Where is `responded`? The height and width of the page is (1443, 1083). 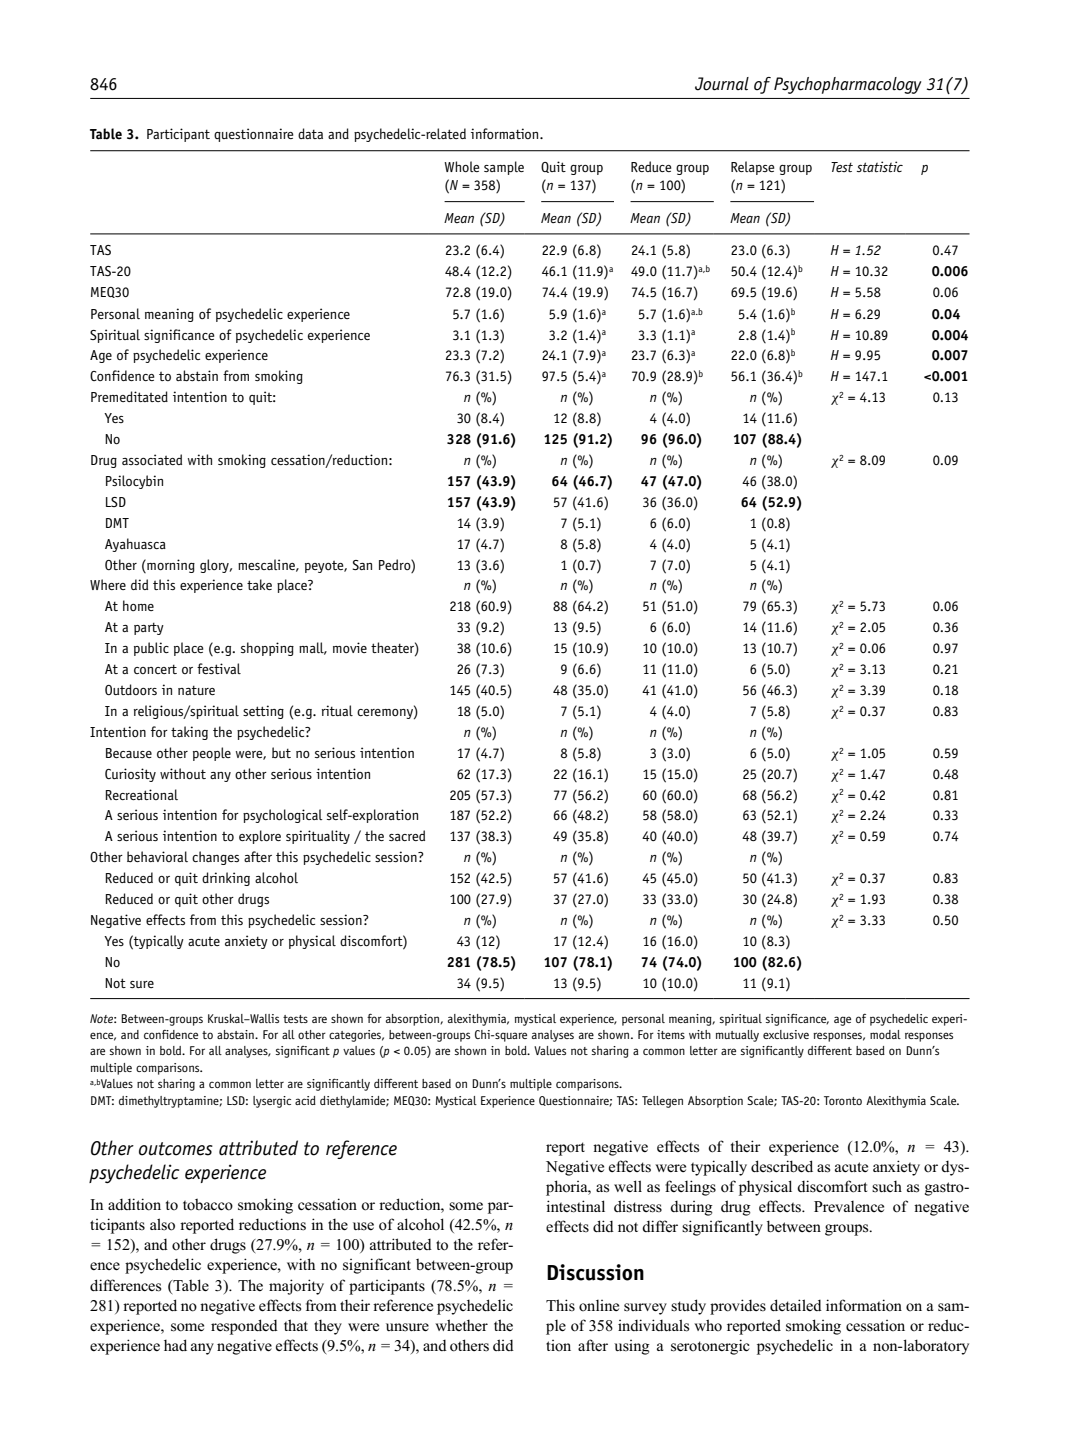
responded is located at coordinates (244, 1327).
